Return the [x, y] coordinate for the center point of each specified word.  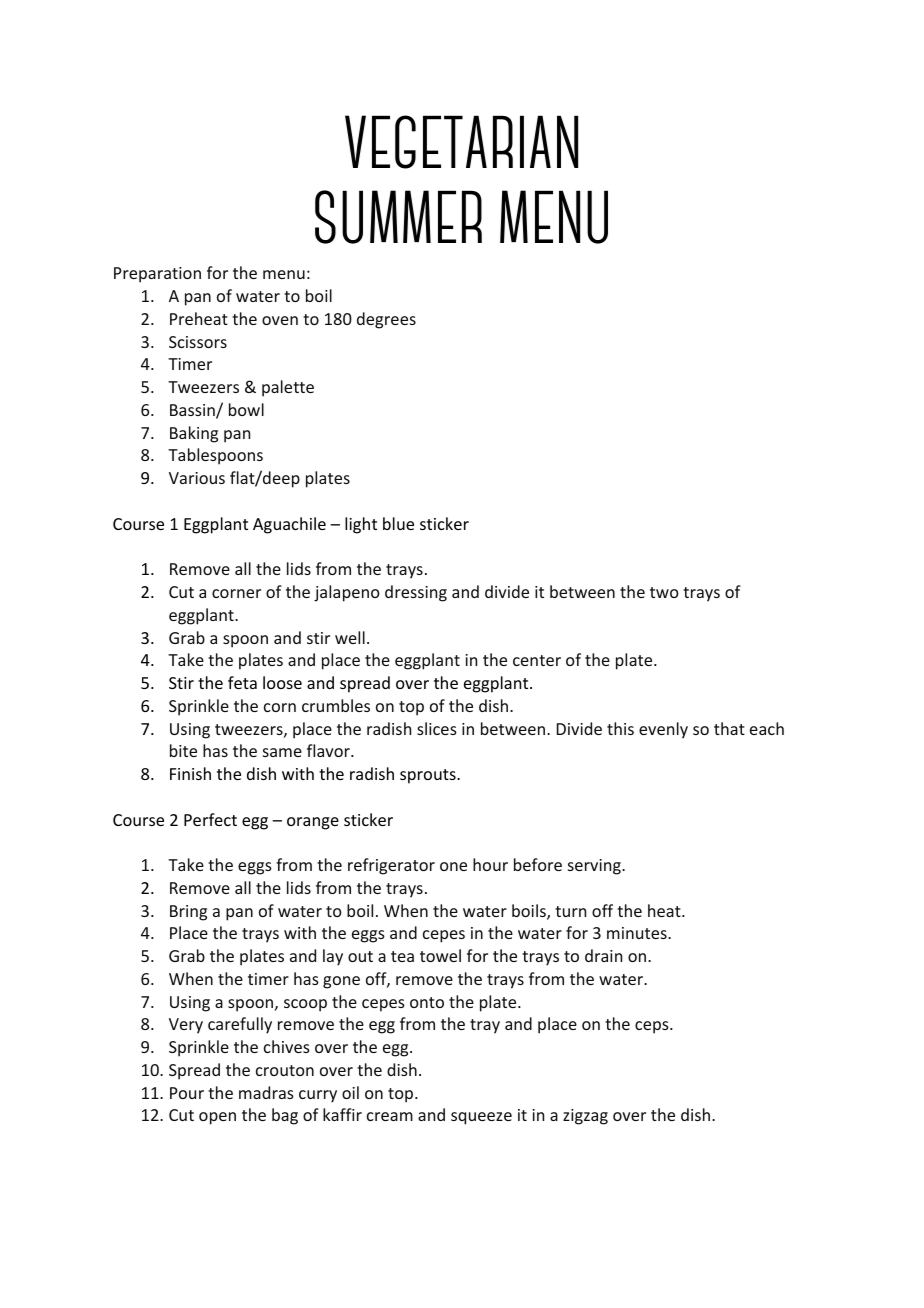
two [664, 592]
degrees [386, 320]
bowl [246, 409]
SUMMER [398, 217]
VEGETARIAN [461, 142]
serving [595, 867]
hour [490, 864]
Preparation [157, 275]
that [729, 728]
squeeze [481, 1118]
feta [242, 682]
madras [266, 1092]
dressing [416, 593]
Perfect [210, 819]
